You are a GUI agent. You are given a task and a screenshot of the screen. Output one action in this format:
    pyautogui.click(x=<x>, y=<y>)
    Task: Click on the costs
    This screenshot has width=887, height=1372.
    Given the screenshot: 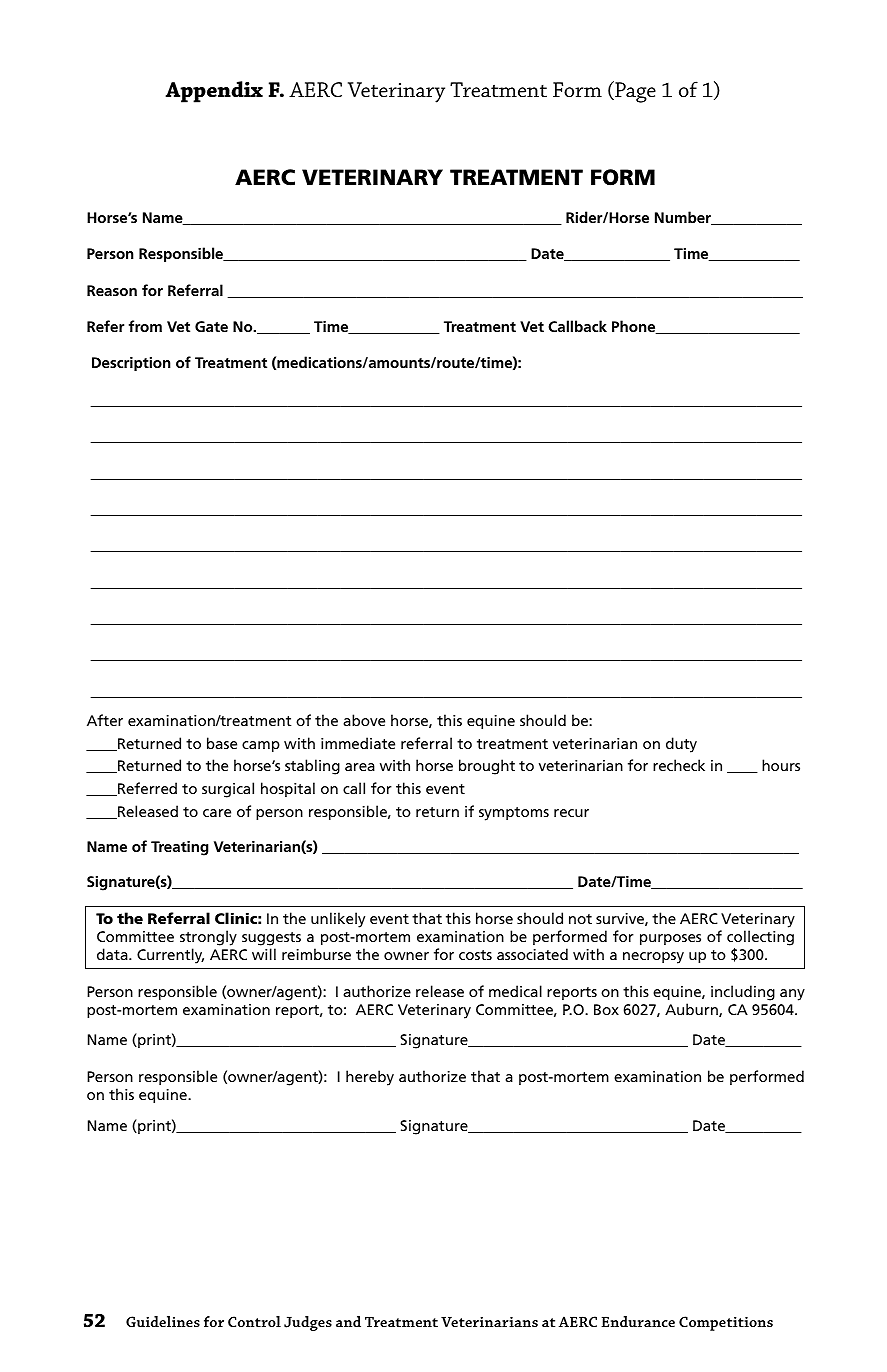 What is the action you would take?
    pyautogui.click(x=475, y=955)
